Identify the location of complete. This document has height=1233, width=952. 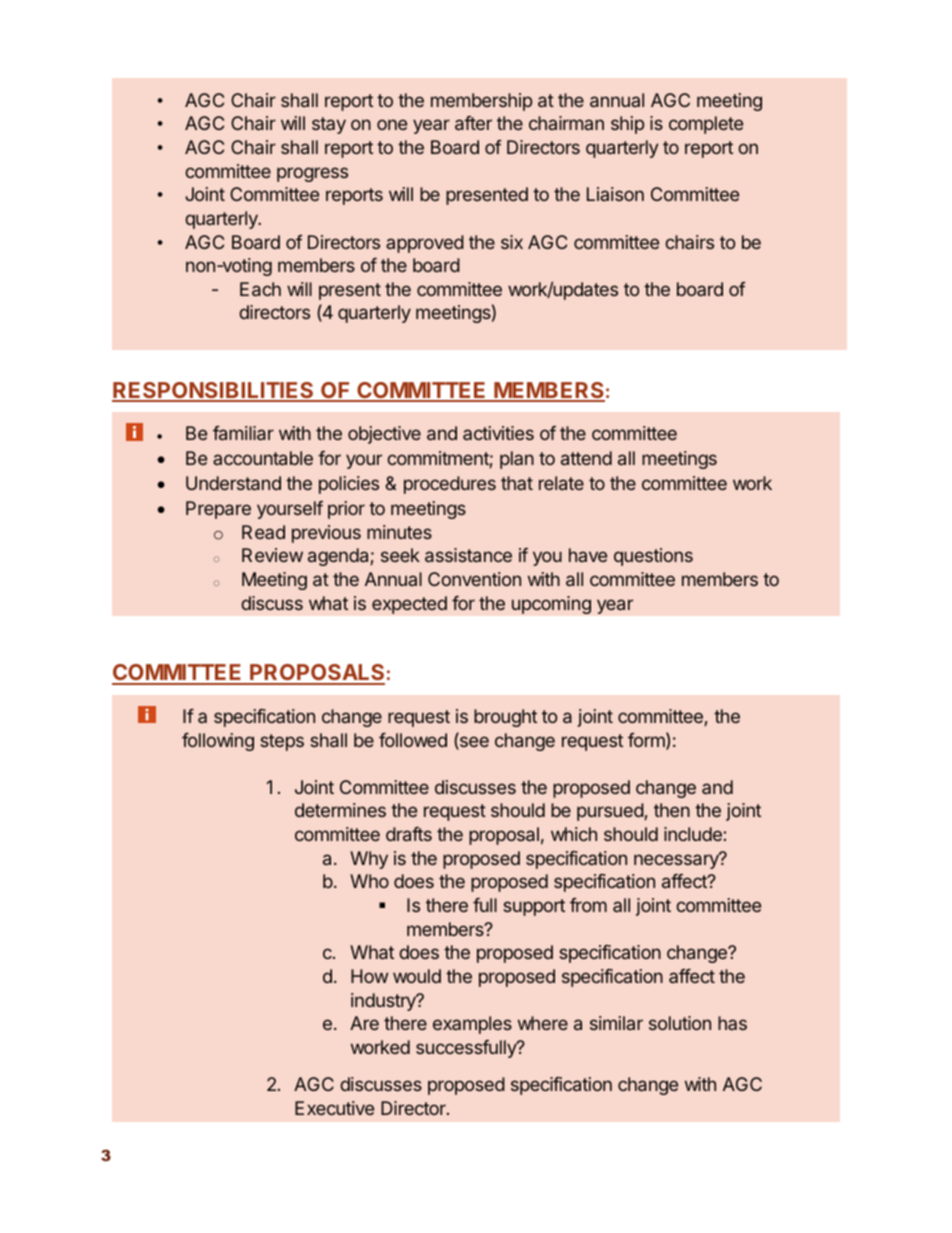
(706, 125).
